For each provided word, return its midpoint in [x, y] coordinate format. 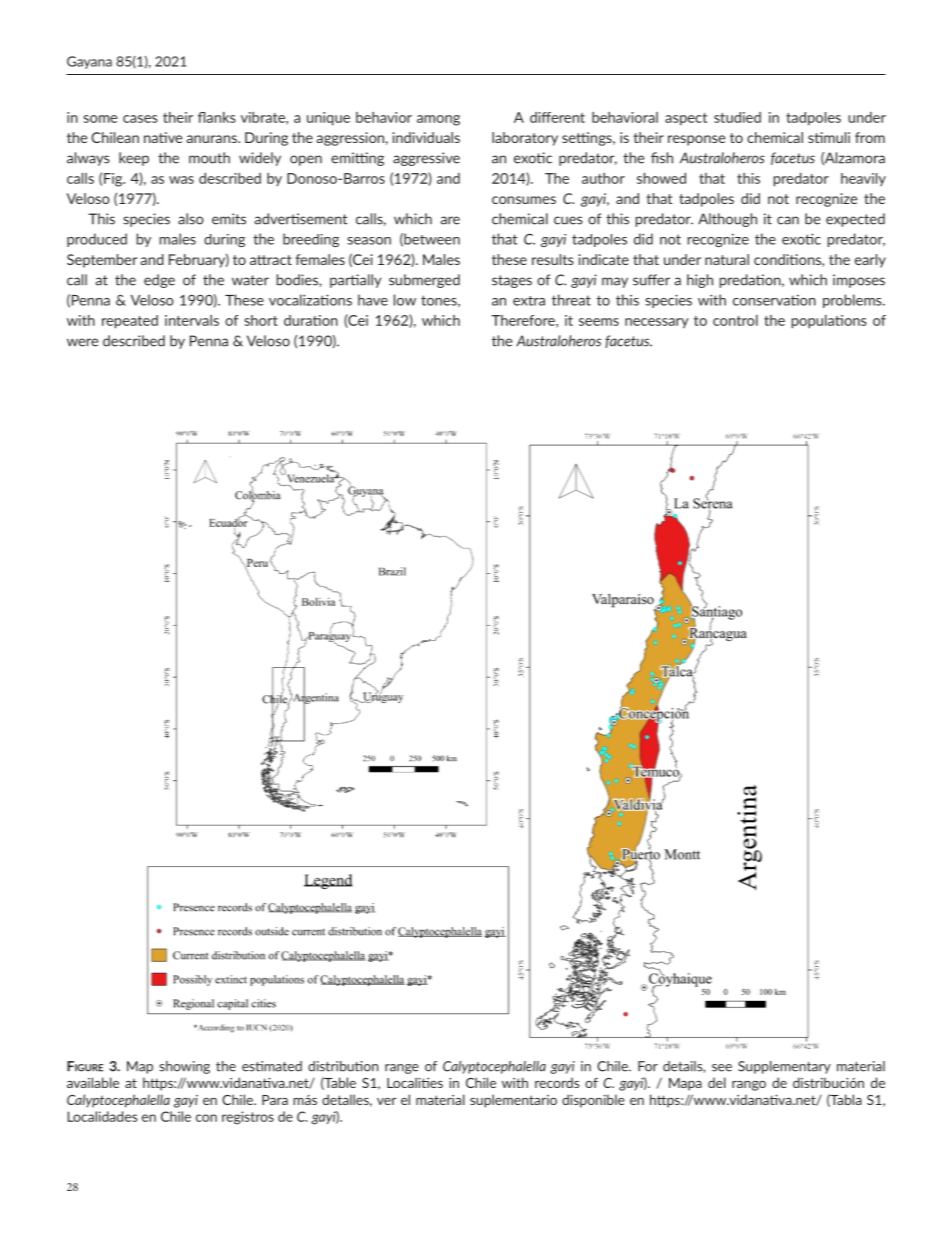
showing [184, 1067]
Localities [415, 1082]
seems [599, 322]
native [163, 137]
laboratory [525, 139]
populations [829, 322]
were [82, 342]
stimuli [829, 137]
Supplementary [784, 1067]
